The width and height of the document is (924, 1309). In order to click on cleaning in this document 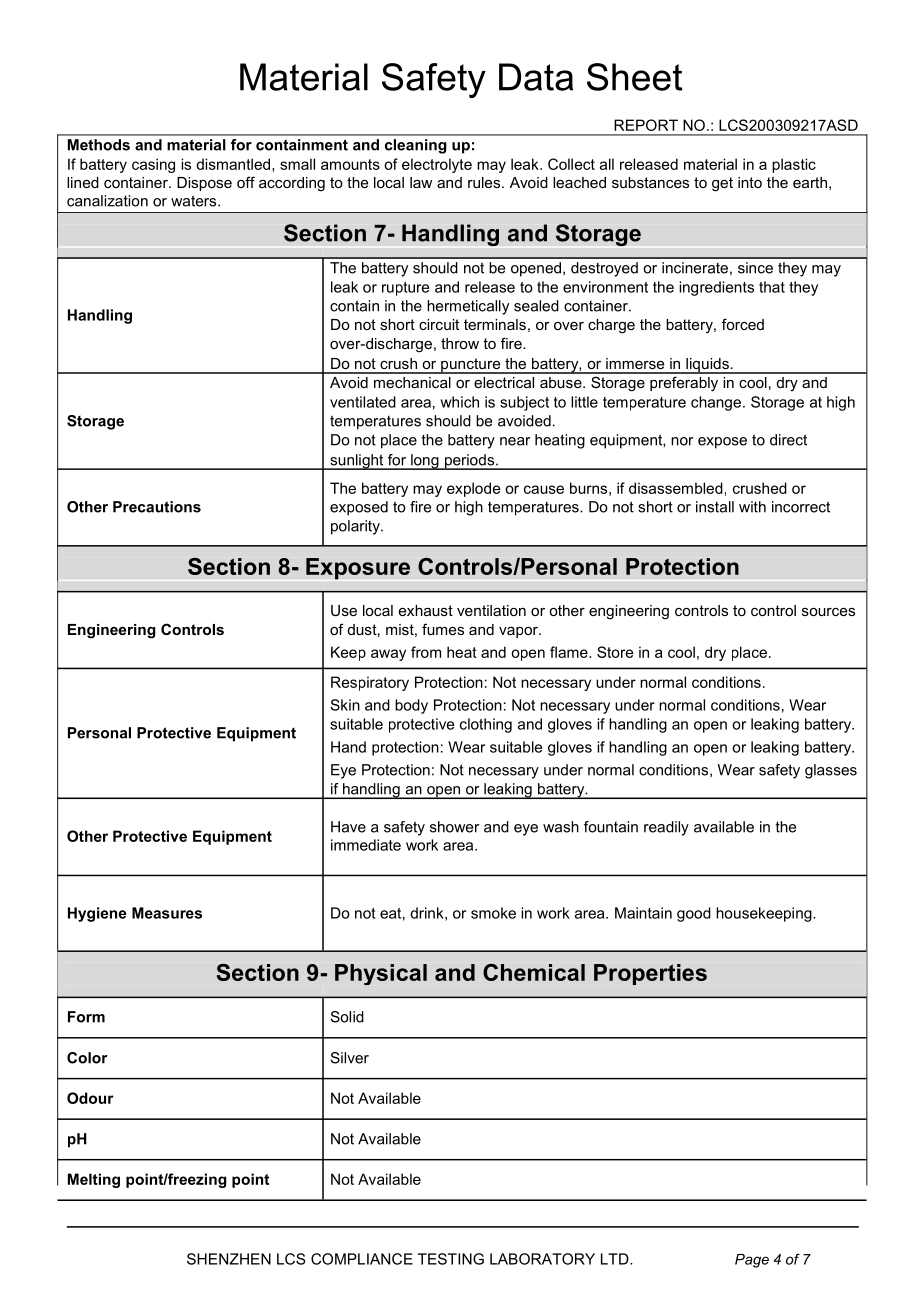, I will do `click(416, 146)`.
